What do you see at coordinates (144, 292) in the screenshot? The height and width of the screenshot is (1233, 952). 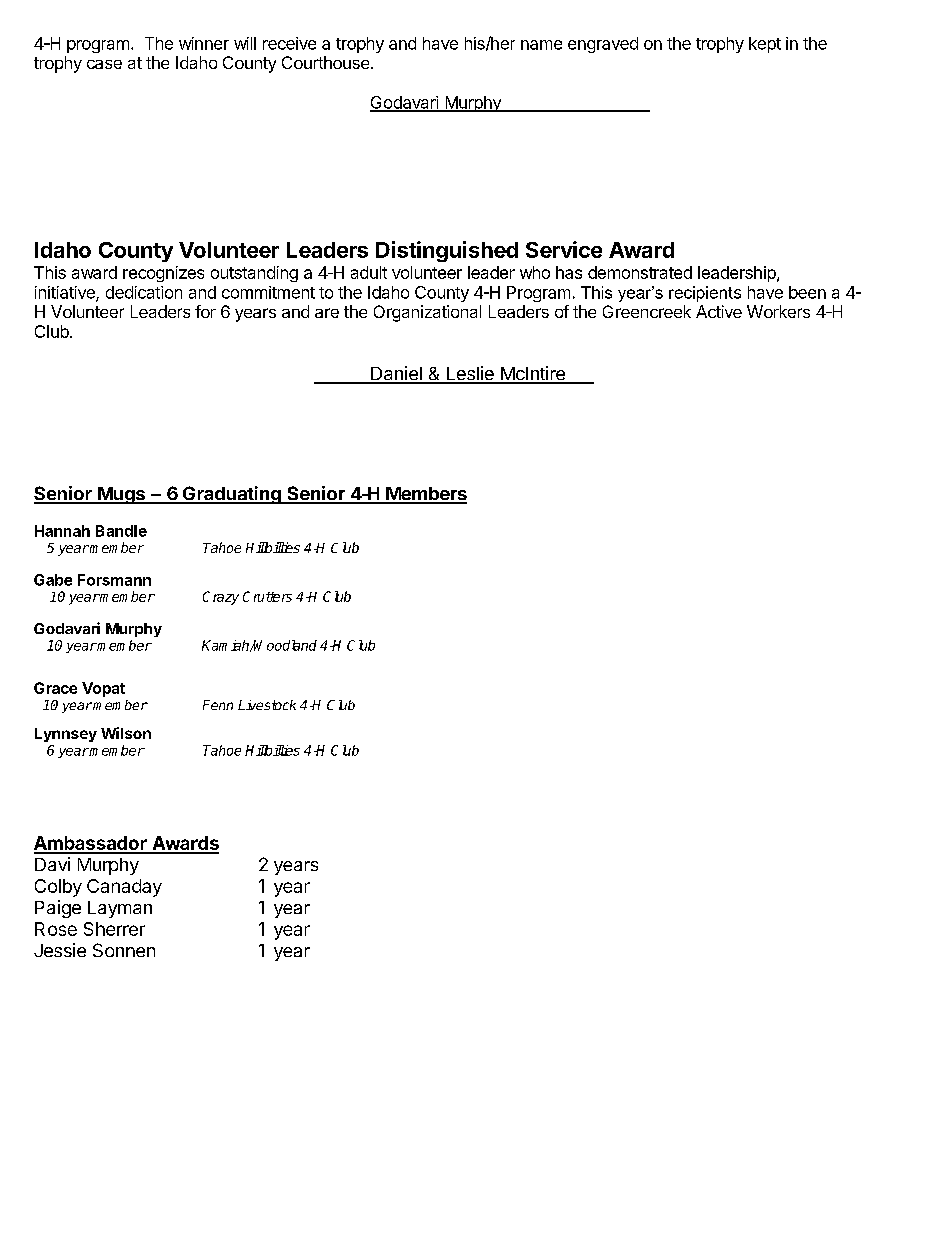 I see `dedication` at bounding box center [144, 292].
